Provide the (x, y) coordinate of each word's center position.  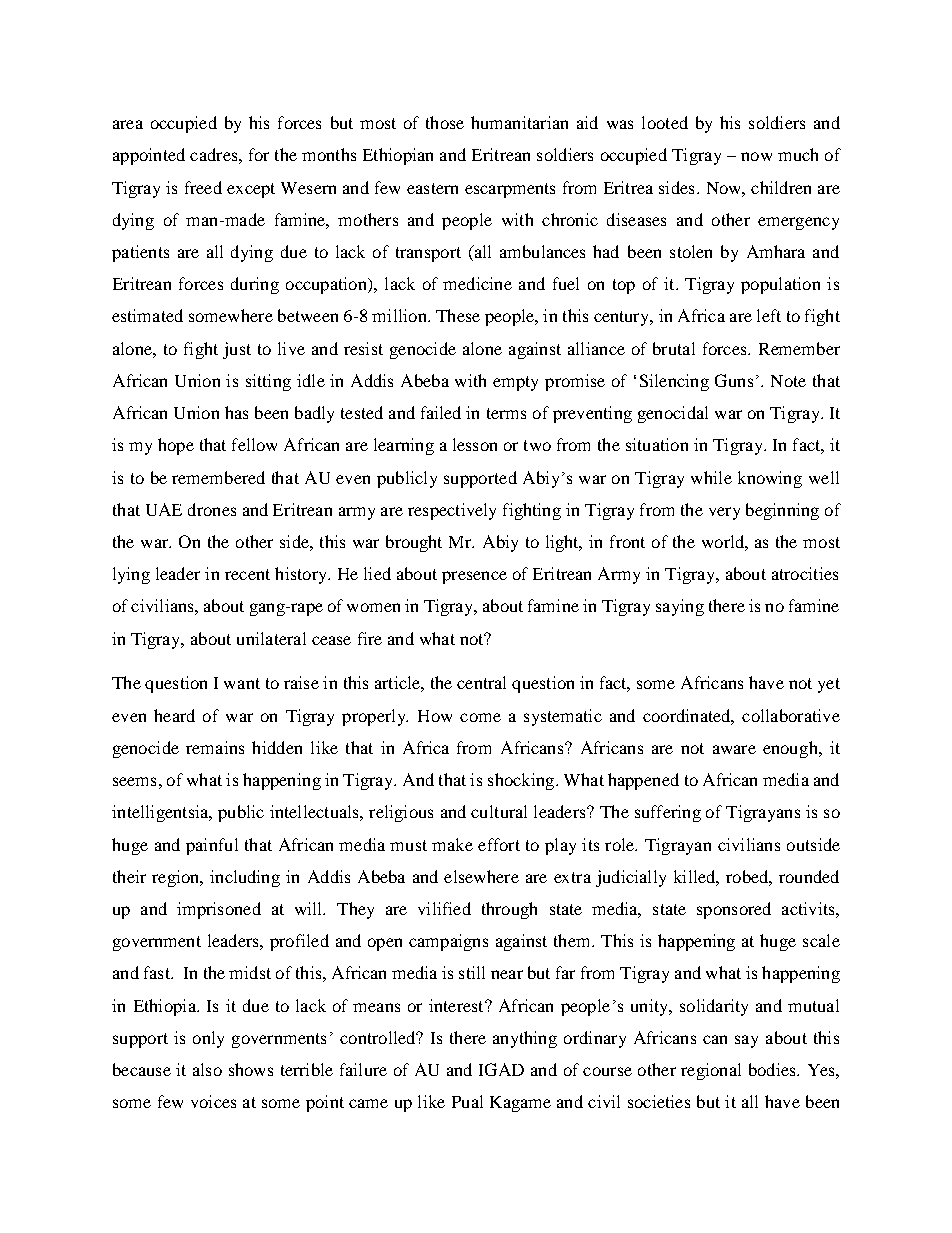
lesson (475, 444)
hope (176, 446)
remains (215, 747)
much (798, 154)
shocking (522, 781)
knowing (770, 479)
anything (525, 1039)
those (445, 122)
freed (203, 187)
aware (734, 749)
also (207, 1069)
